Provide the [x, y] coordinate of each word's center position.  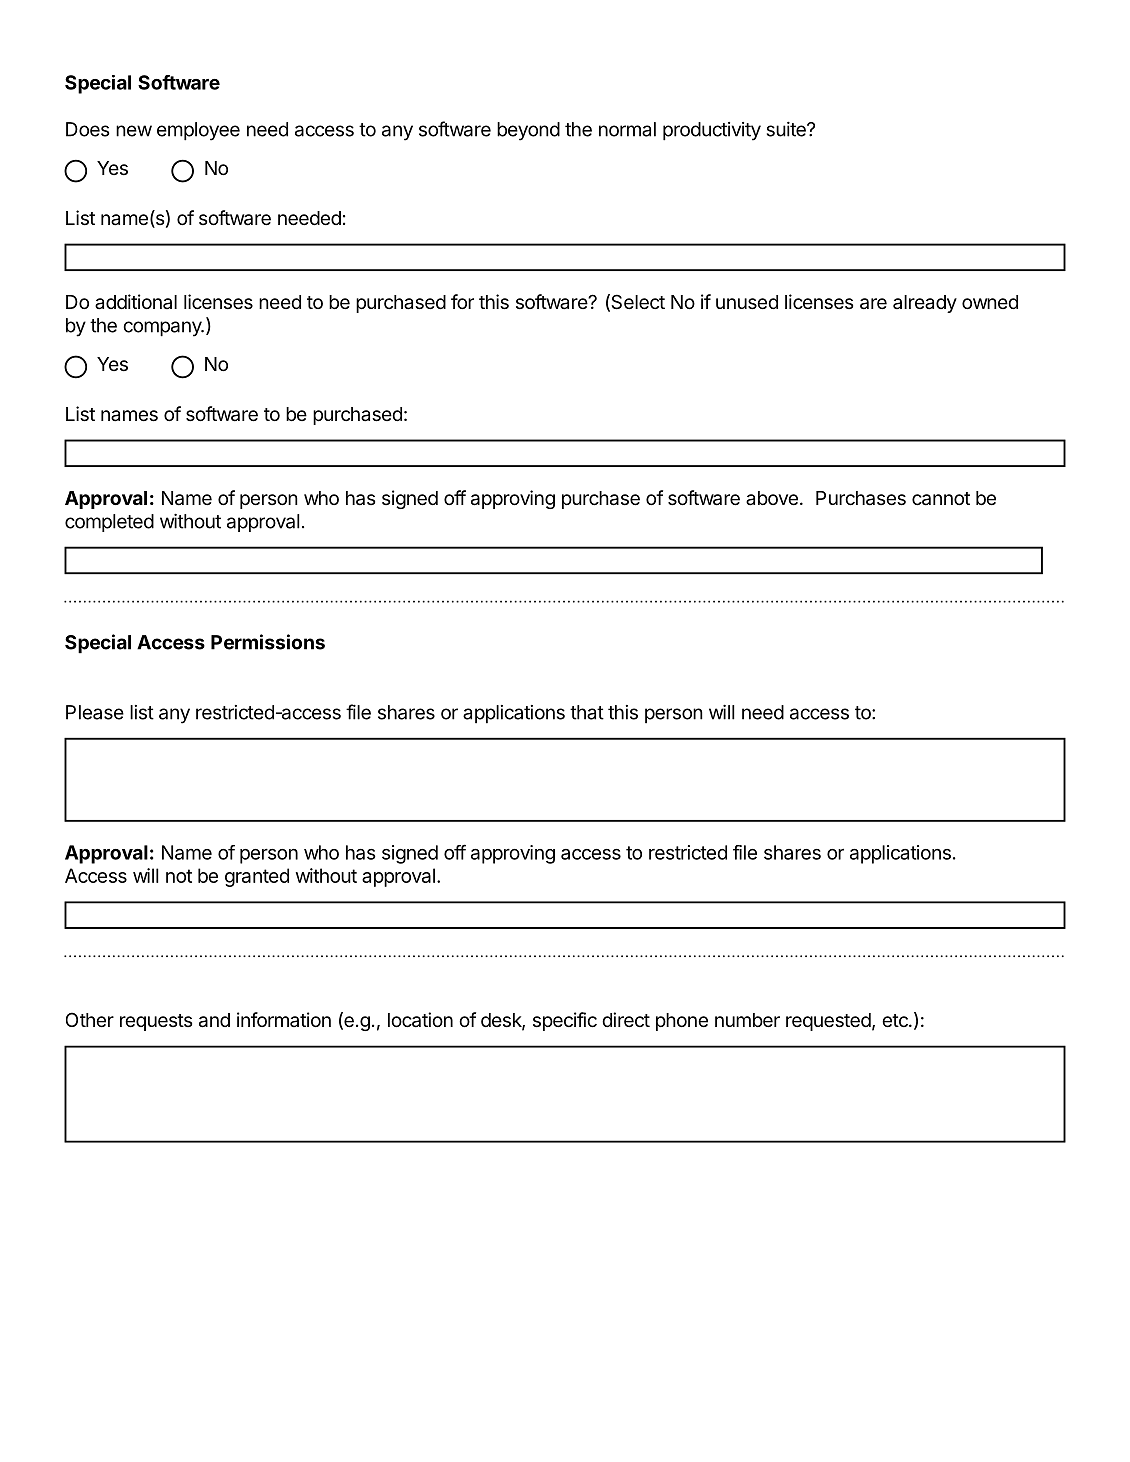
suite [787, 129]
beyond [528, 131]
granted [257, 877]
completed [109, 523]
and [214, 1020]
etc [896, 1020]
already [925, 304]
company [163, 329]
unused [747, 302]
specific [565, 1021]
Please [95, 712]
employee [198, 131]
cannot [941, 499]
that [587, 712]
